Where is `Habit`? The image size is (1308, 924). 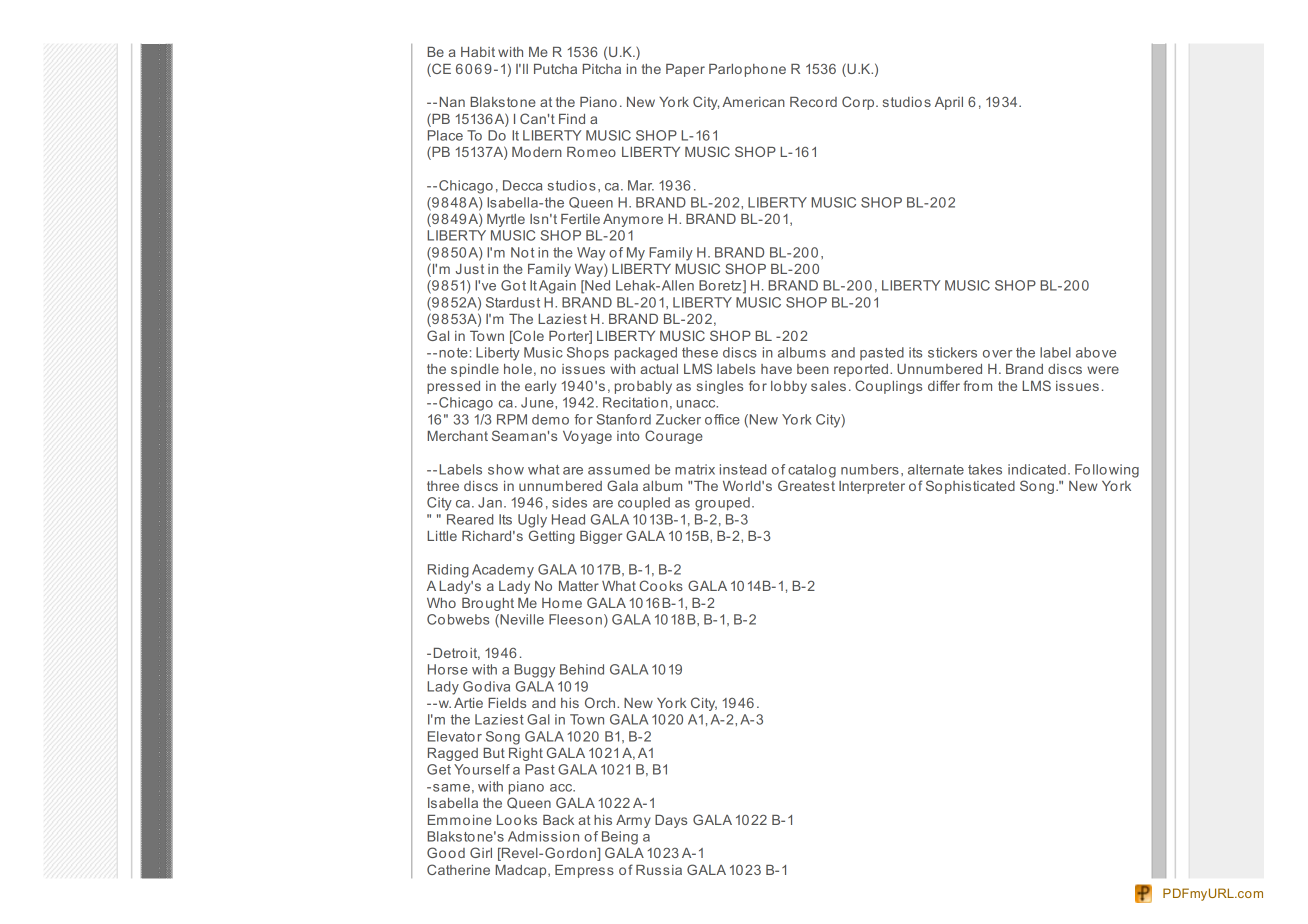 Habit is located at coordinates (478, 52).
